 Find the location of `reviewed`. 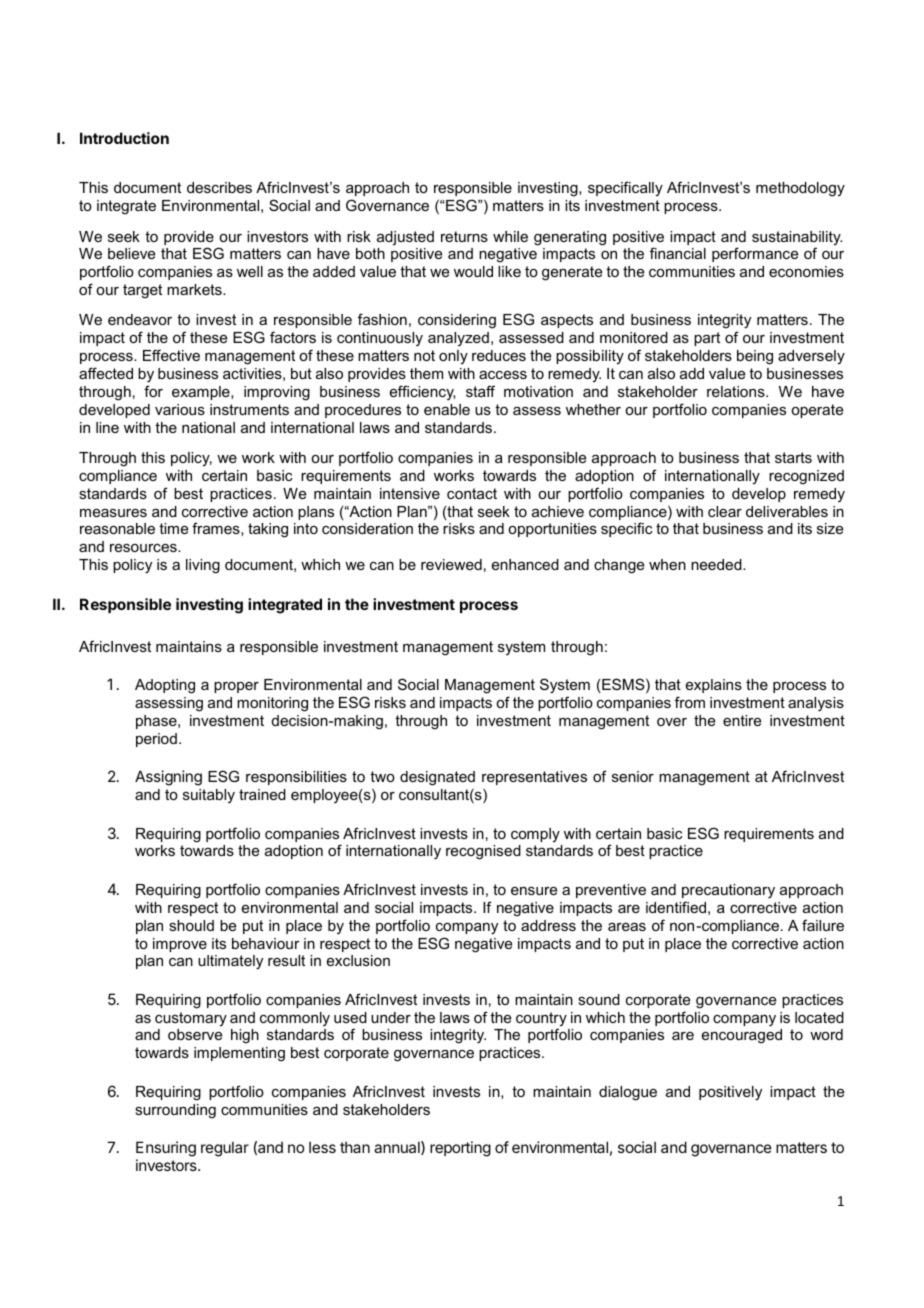

reviewed is located at coordinates (451, 564).
